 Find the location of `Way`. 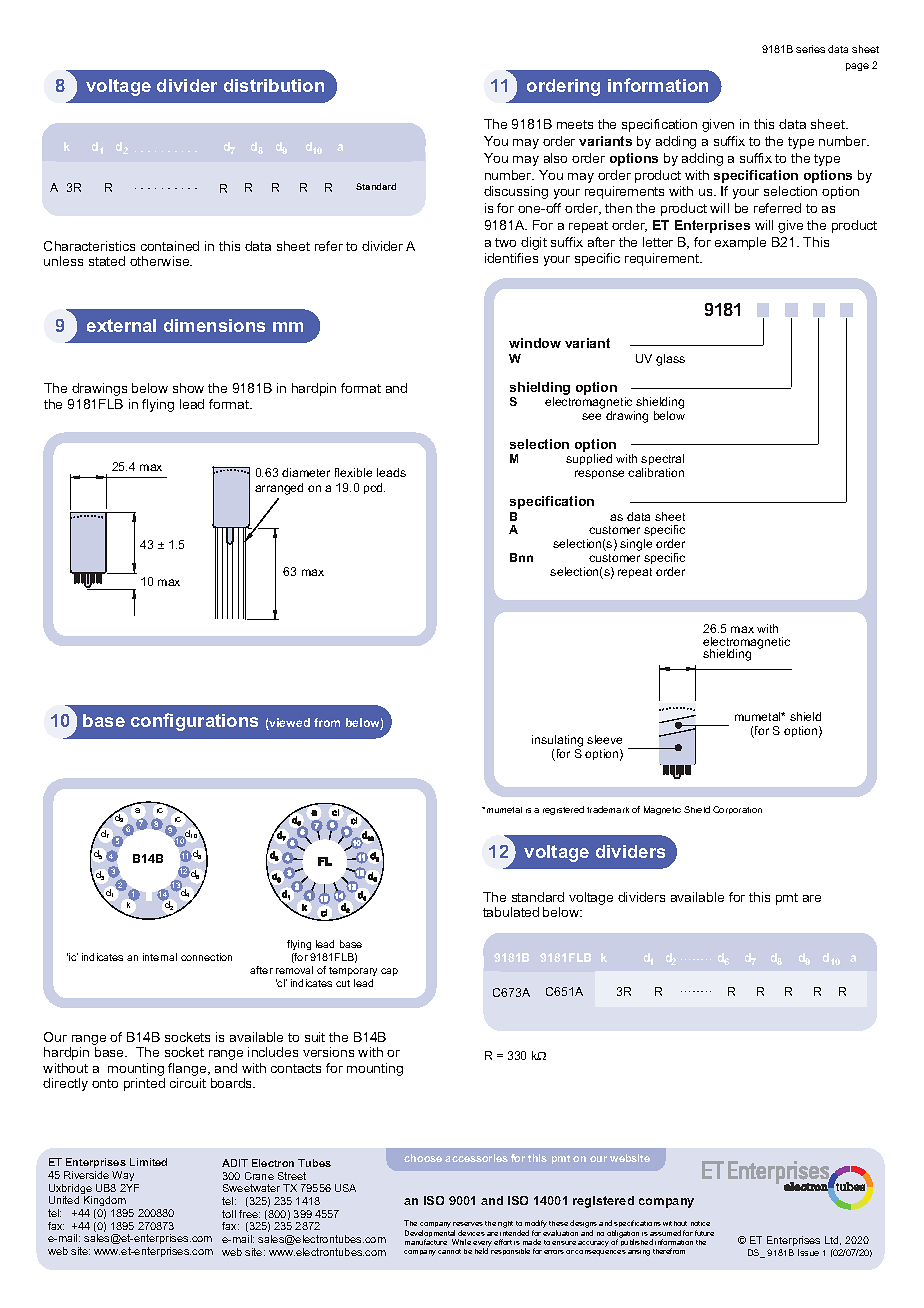

Way is located at coordinates (123, 1176).
